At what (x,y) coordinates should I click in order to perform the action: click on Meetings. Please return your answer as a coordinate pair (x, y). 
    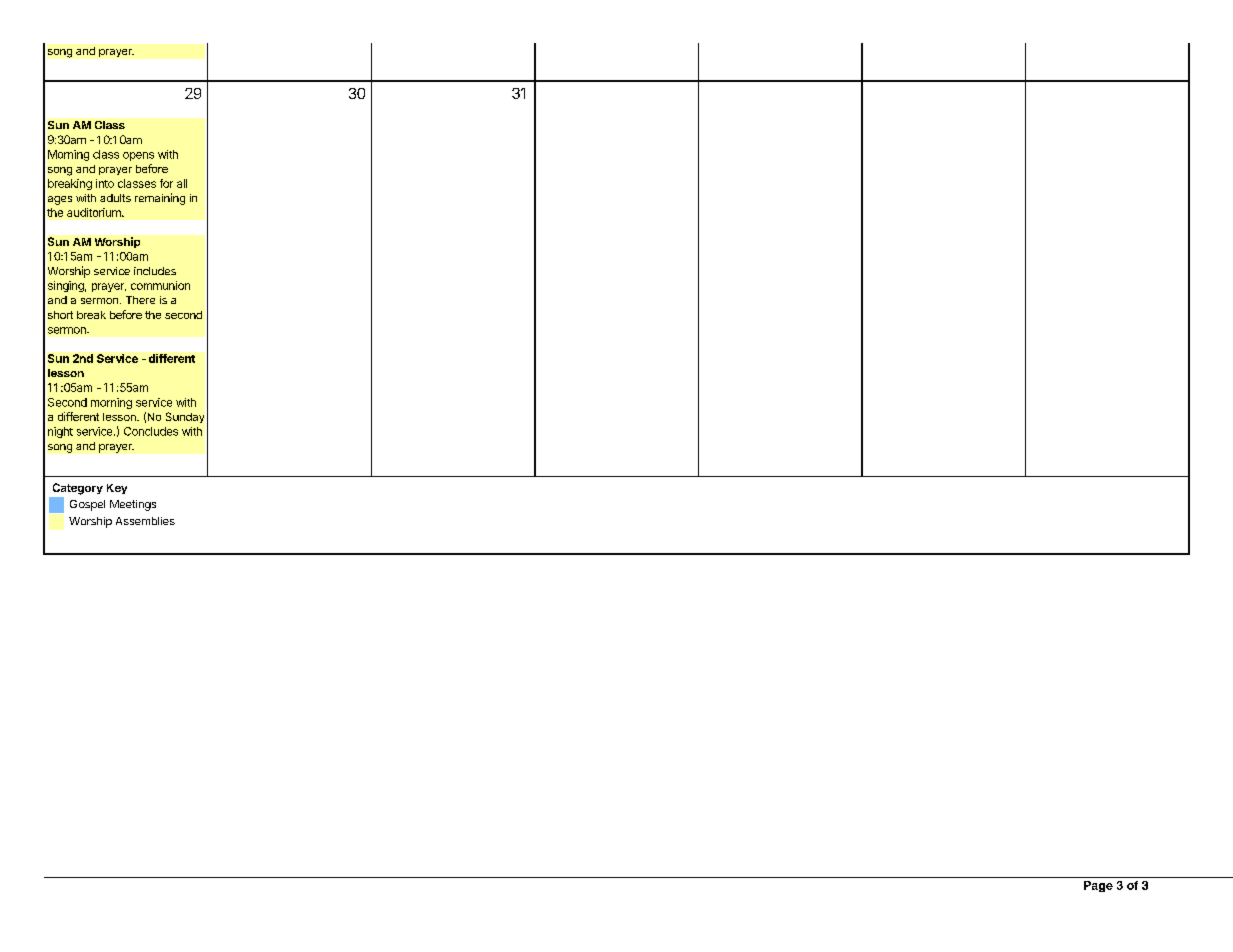
    Looking at the image, I should click on (133, 505).
